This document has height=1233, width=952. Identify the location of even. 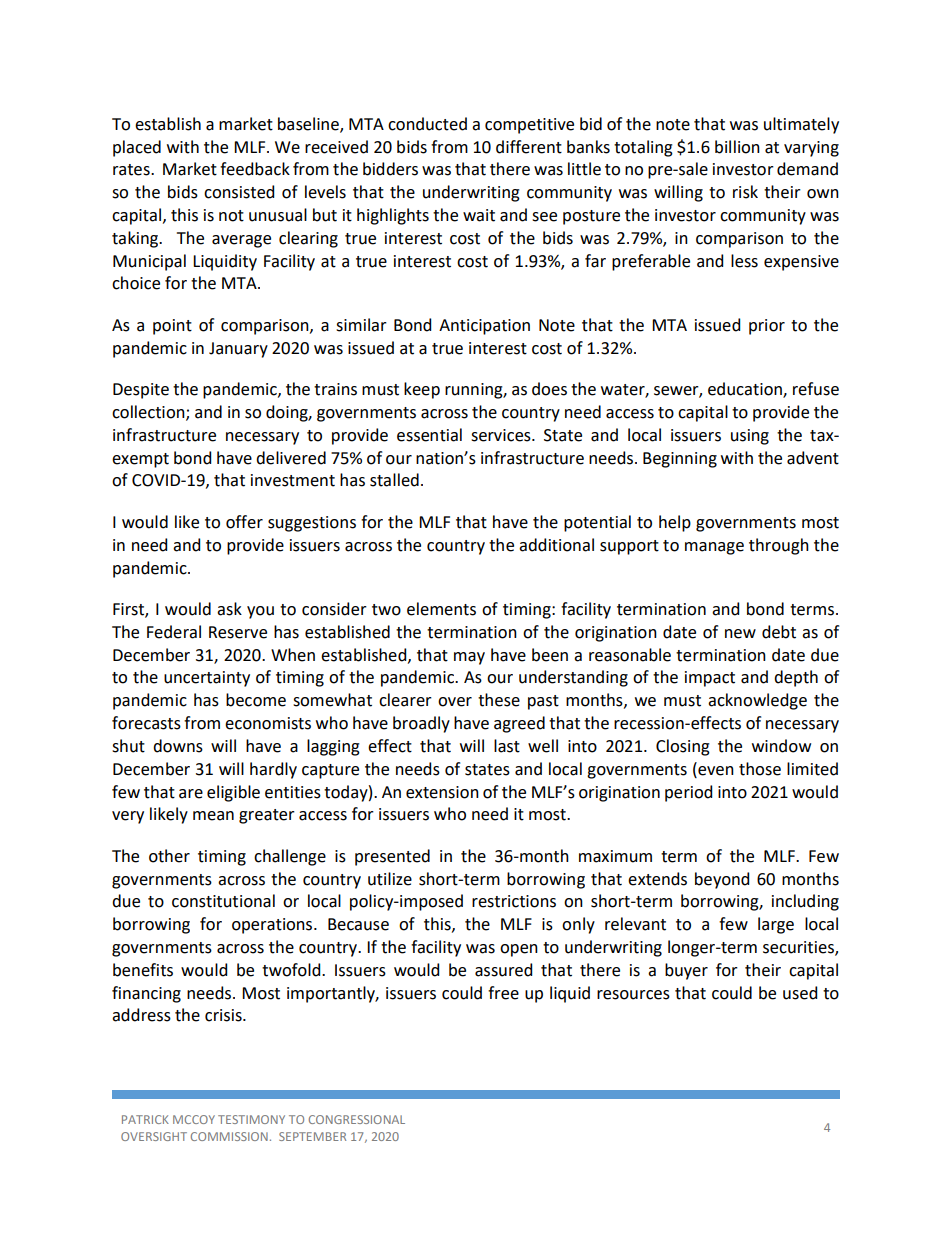
(715, 769).
